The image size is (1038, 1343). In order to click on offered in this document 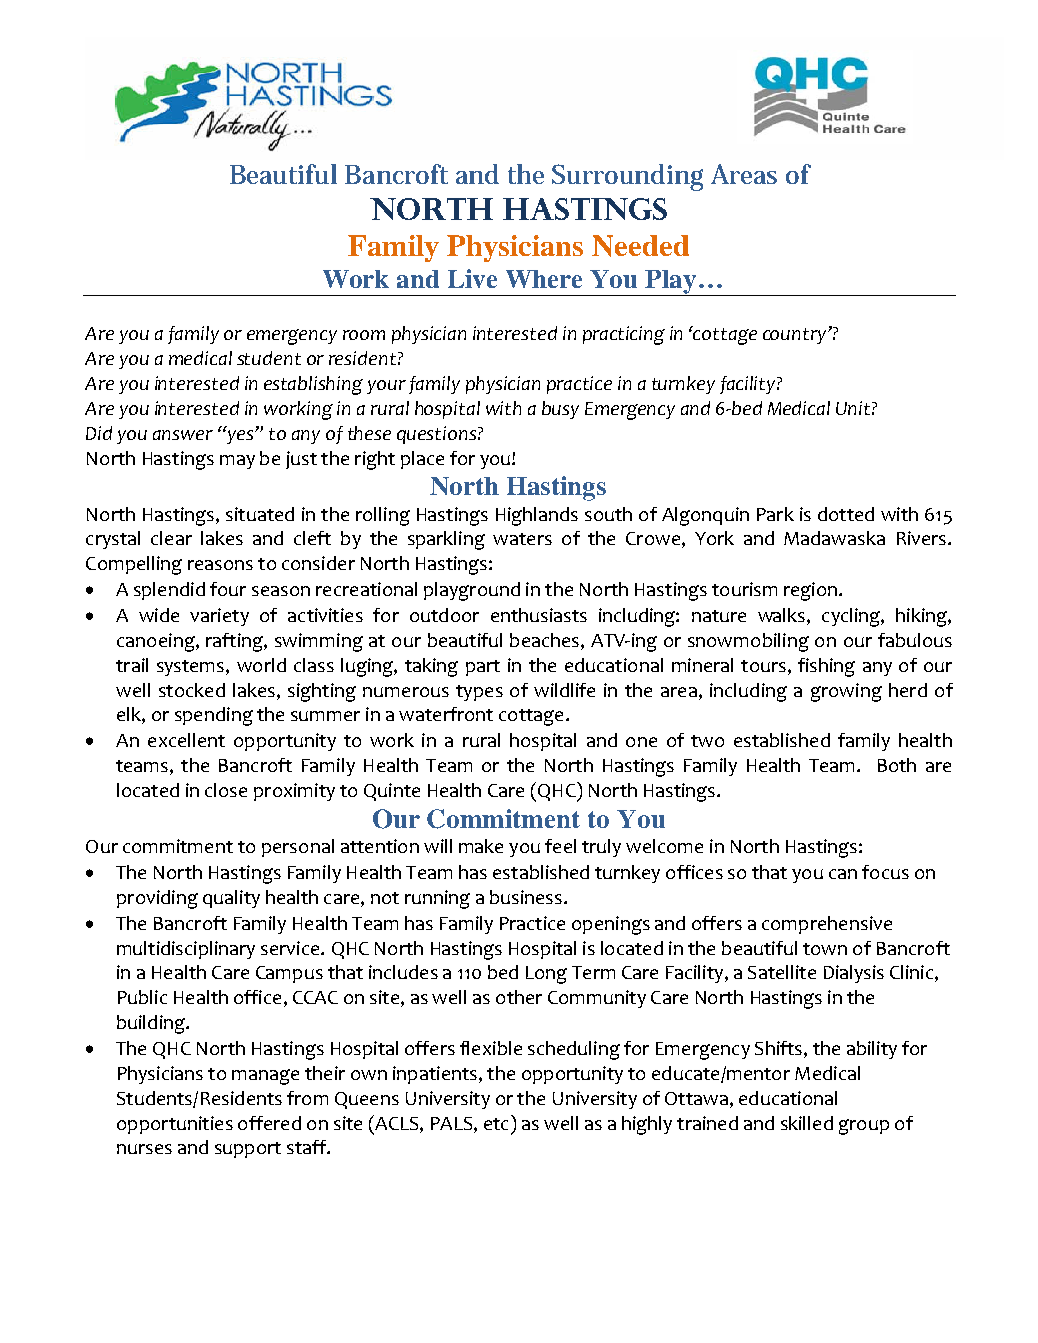, I will do `click(269, 1123)`.
